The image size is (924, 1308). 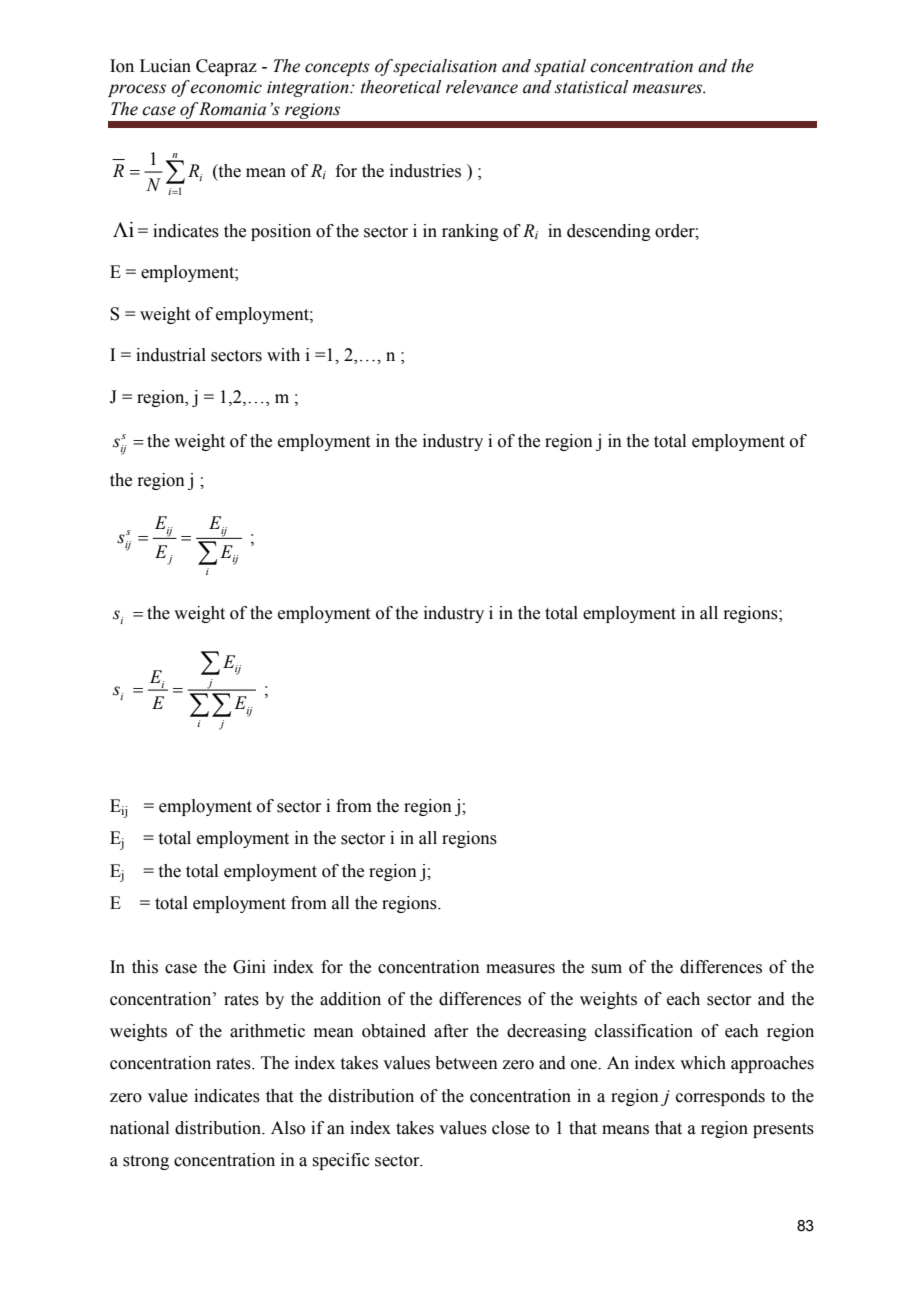 I want to click on Also, so click(x=288, y=1128).
